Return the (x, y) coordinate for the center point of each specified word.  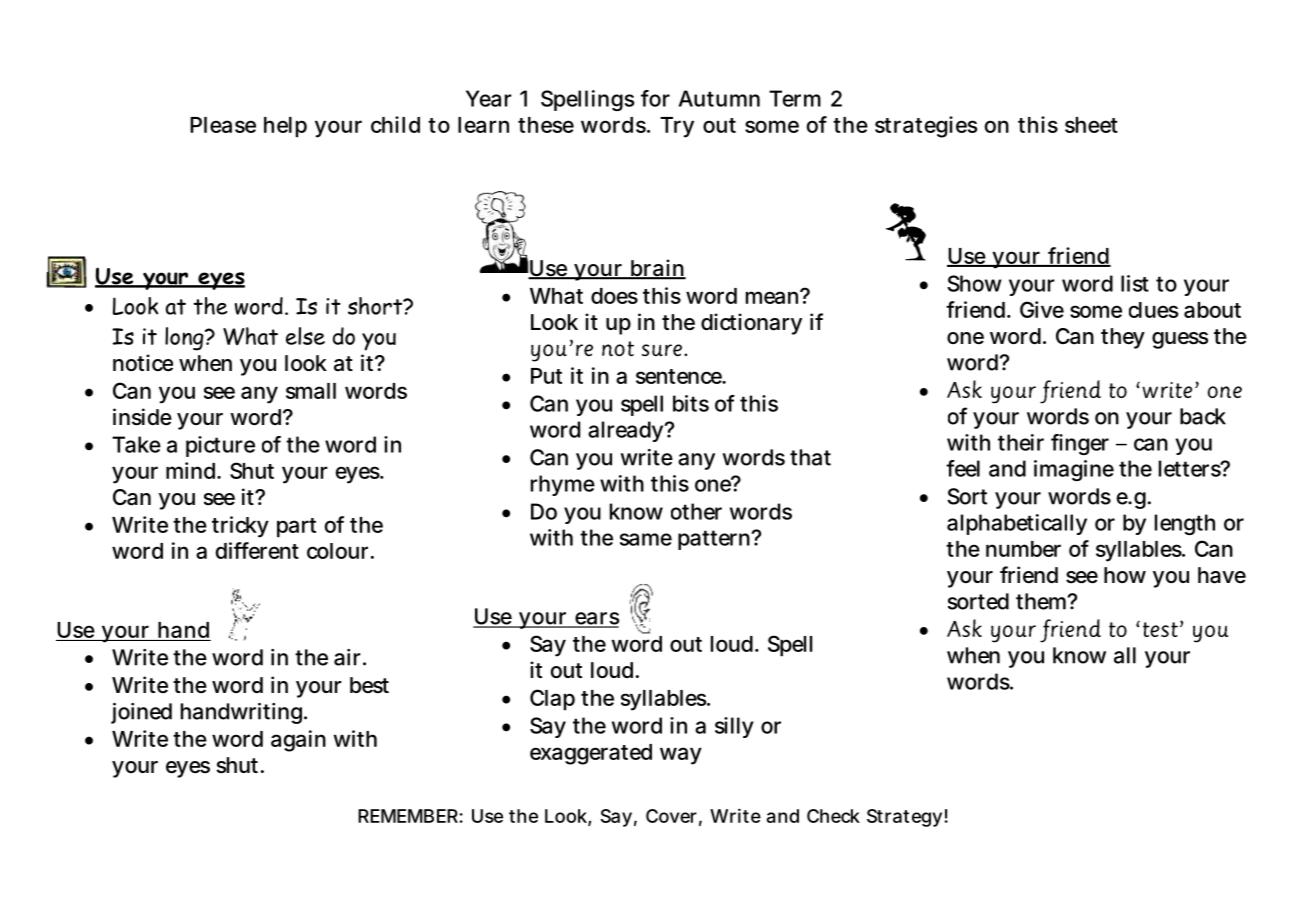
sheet (1091, 125)
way (681, 756)
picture (220, 446)
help (285, 127)
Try (677, 127)
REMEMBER (408, 816)
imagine (1074, 470)
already (626, 431)
